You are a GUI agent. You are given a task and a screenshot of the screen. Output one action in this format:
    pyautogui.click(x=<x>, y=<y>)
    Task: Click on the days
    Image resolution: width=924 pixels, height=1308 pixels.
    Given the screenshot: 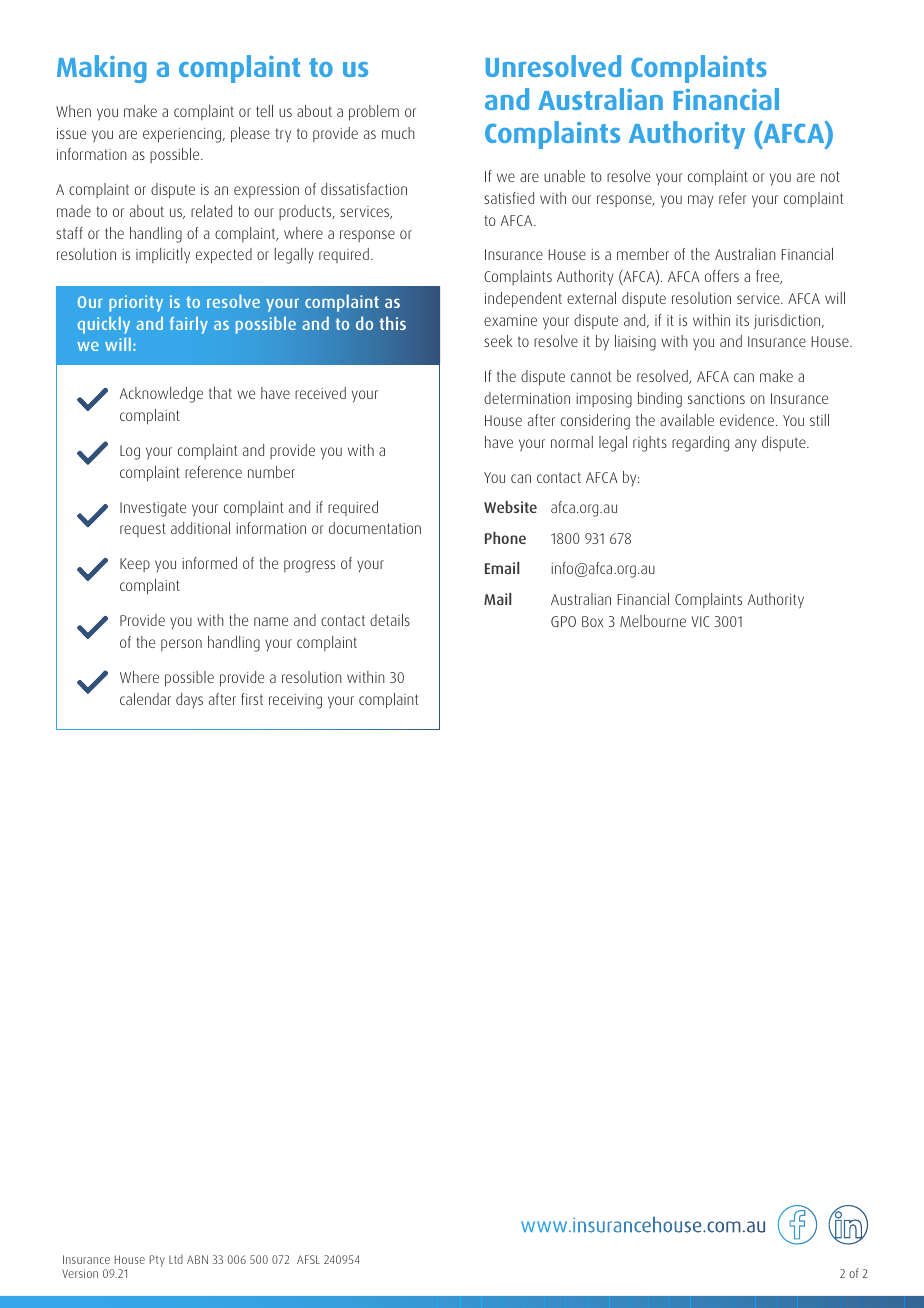 What is the action you would take?
    pyautogui.click(x=189, y=700)
